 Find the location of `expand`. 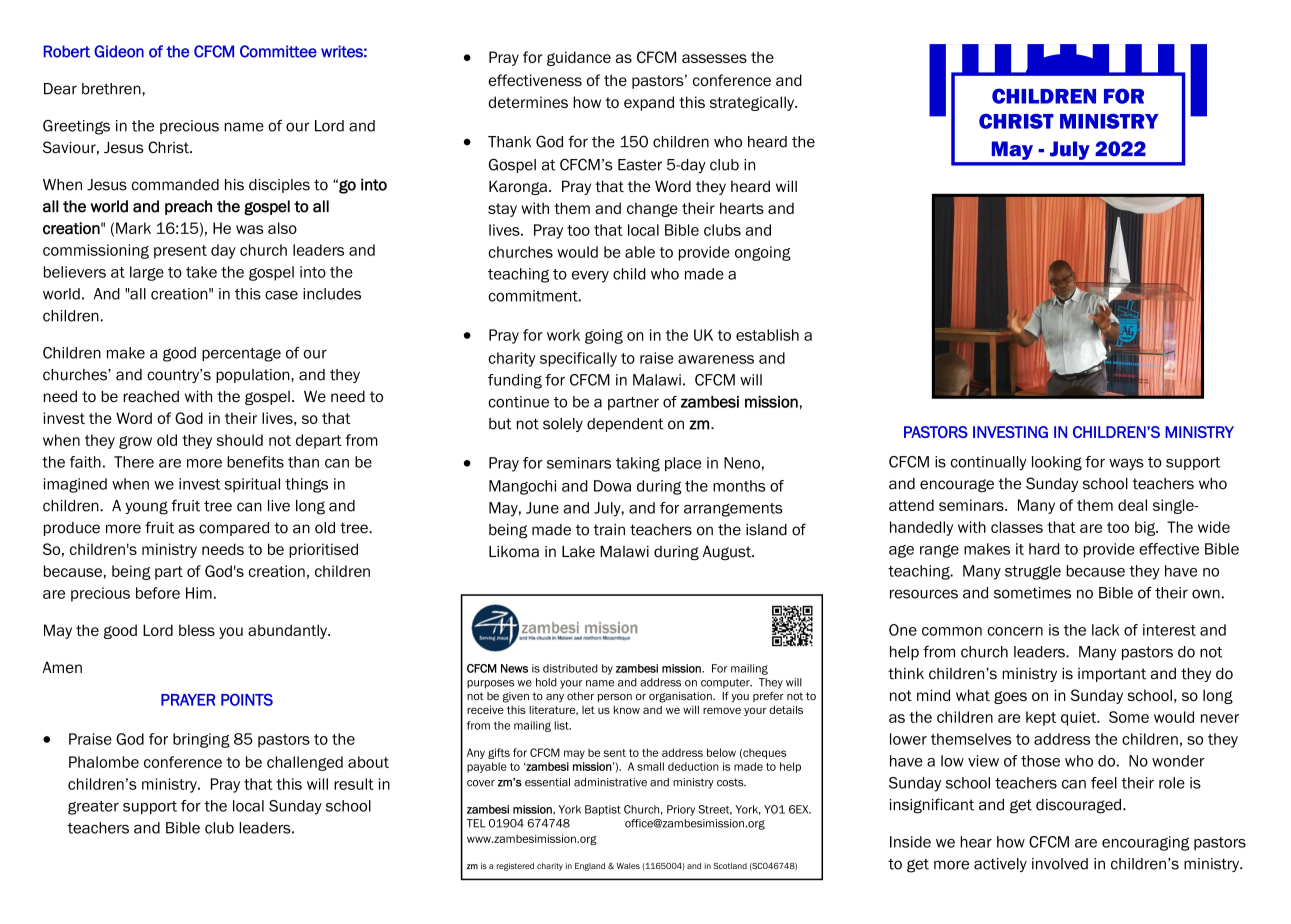

expand is located at coordinates (649, 103).
